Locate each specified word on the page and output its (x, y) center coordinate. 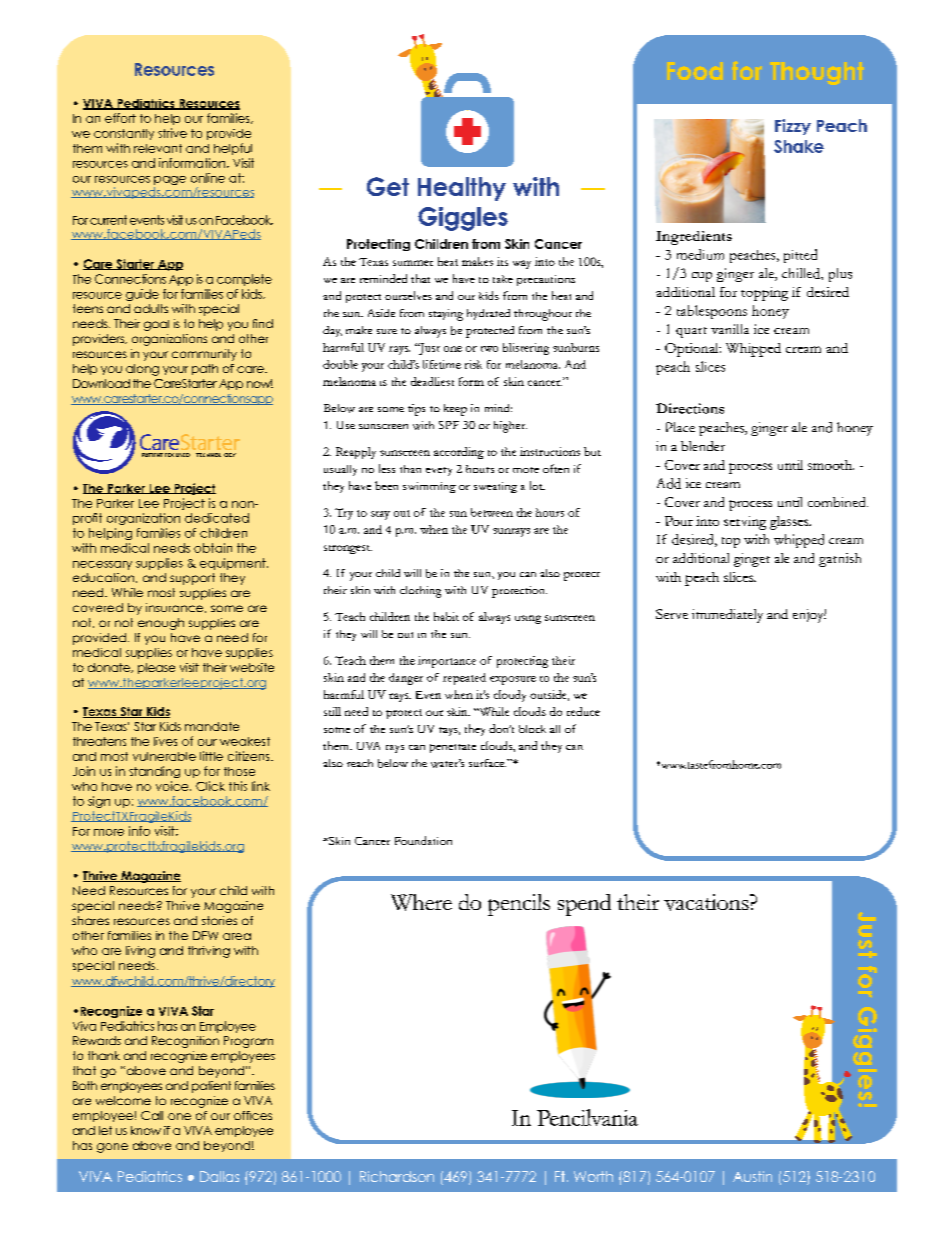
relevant (158, 148)
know (146, 1130)
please (156, 668)
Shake (799, 146)
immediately (727, 616)
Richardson (397, 1176)
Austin (752, 1176)
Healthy (462, 189)
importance (447, 662)
